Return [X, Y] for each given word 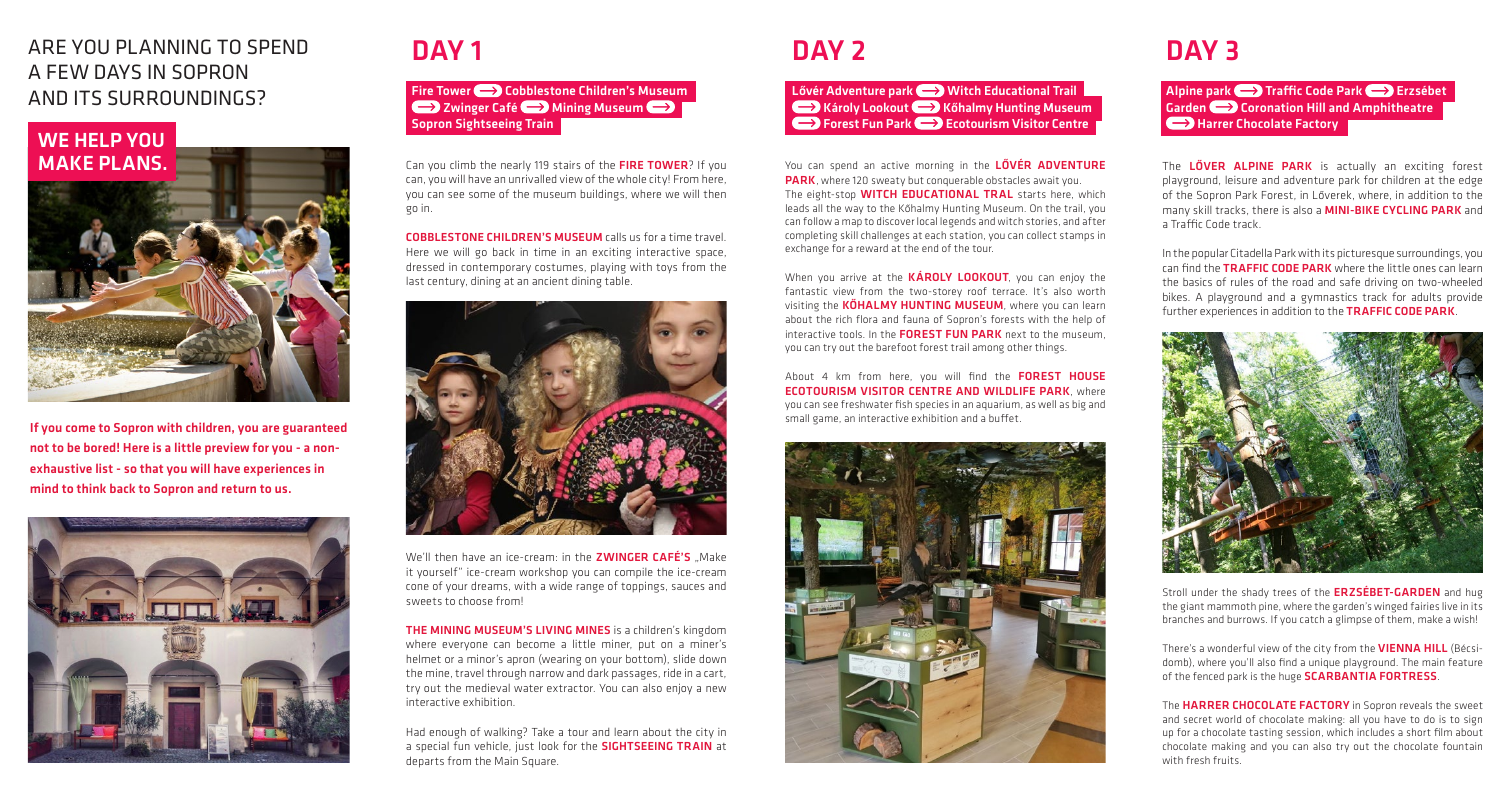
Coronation [1272, 107]
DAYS [118, 71]
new [716, 689]
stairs [567, 165]
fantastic [806, 291]
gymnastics [1329, 298]
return [239, 489]
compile [634, 573]
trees [1284, 592]
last [415, 281]
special [432, 746]
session [1303, 732]
